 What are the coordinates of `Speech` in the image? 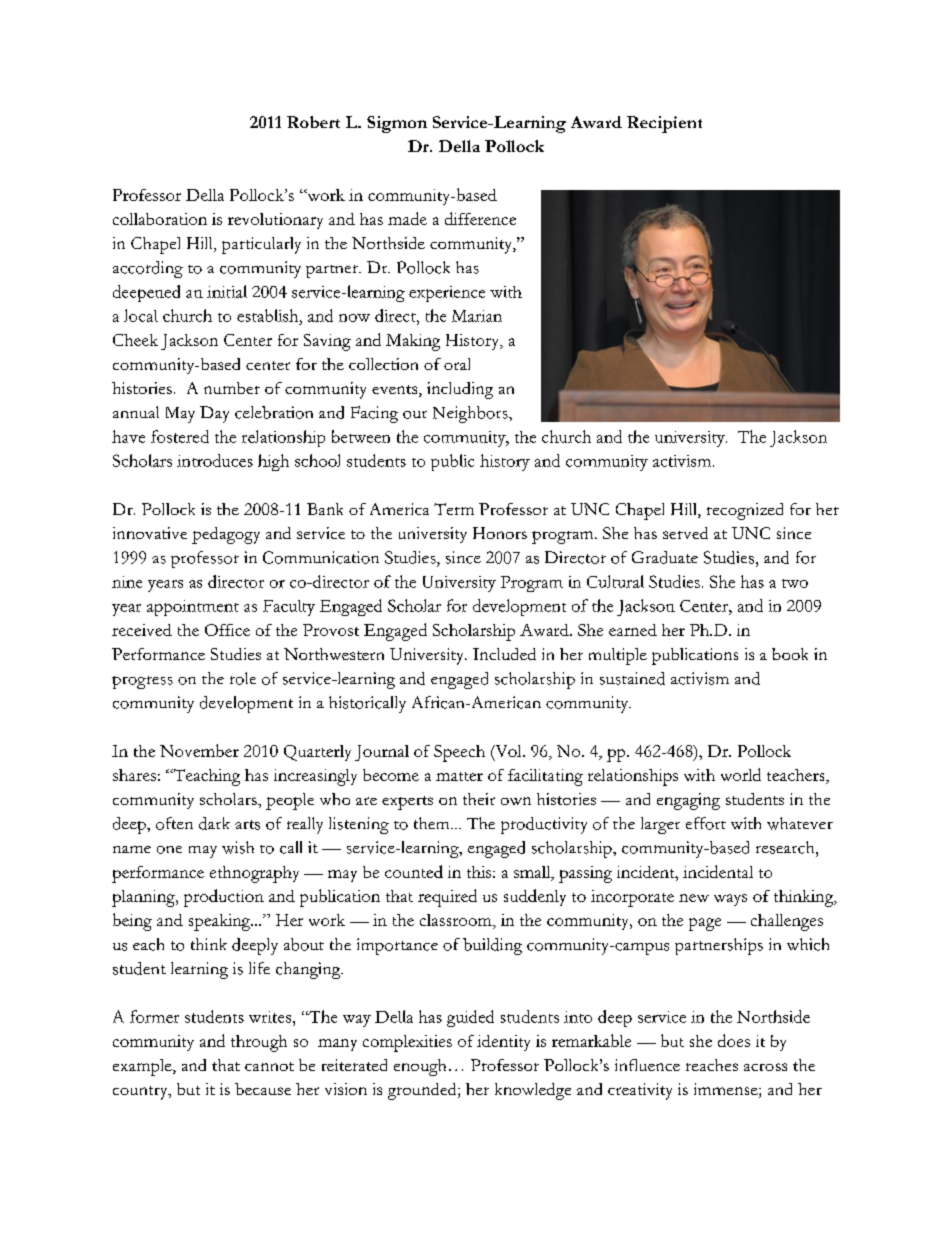 It's located at (459, 753).
